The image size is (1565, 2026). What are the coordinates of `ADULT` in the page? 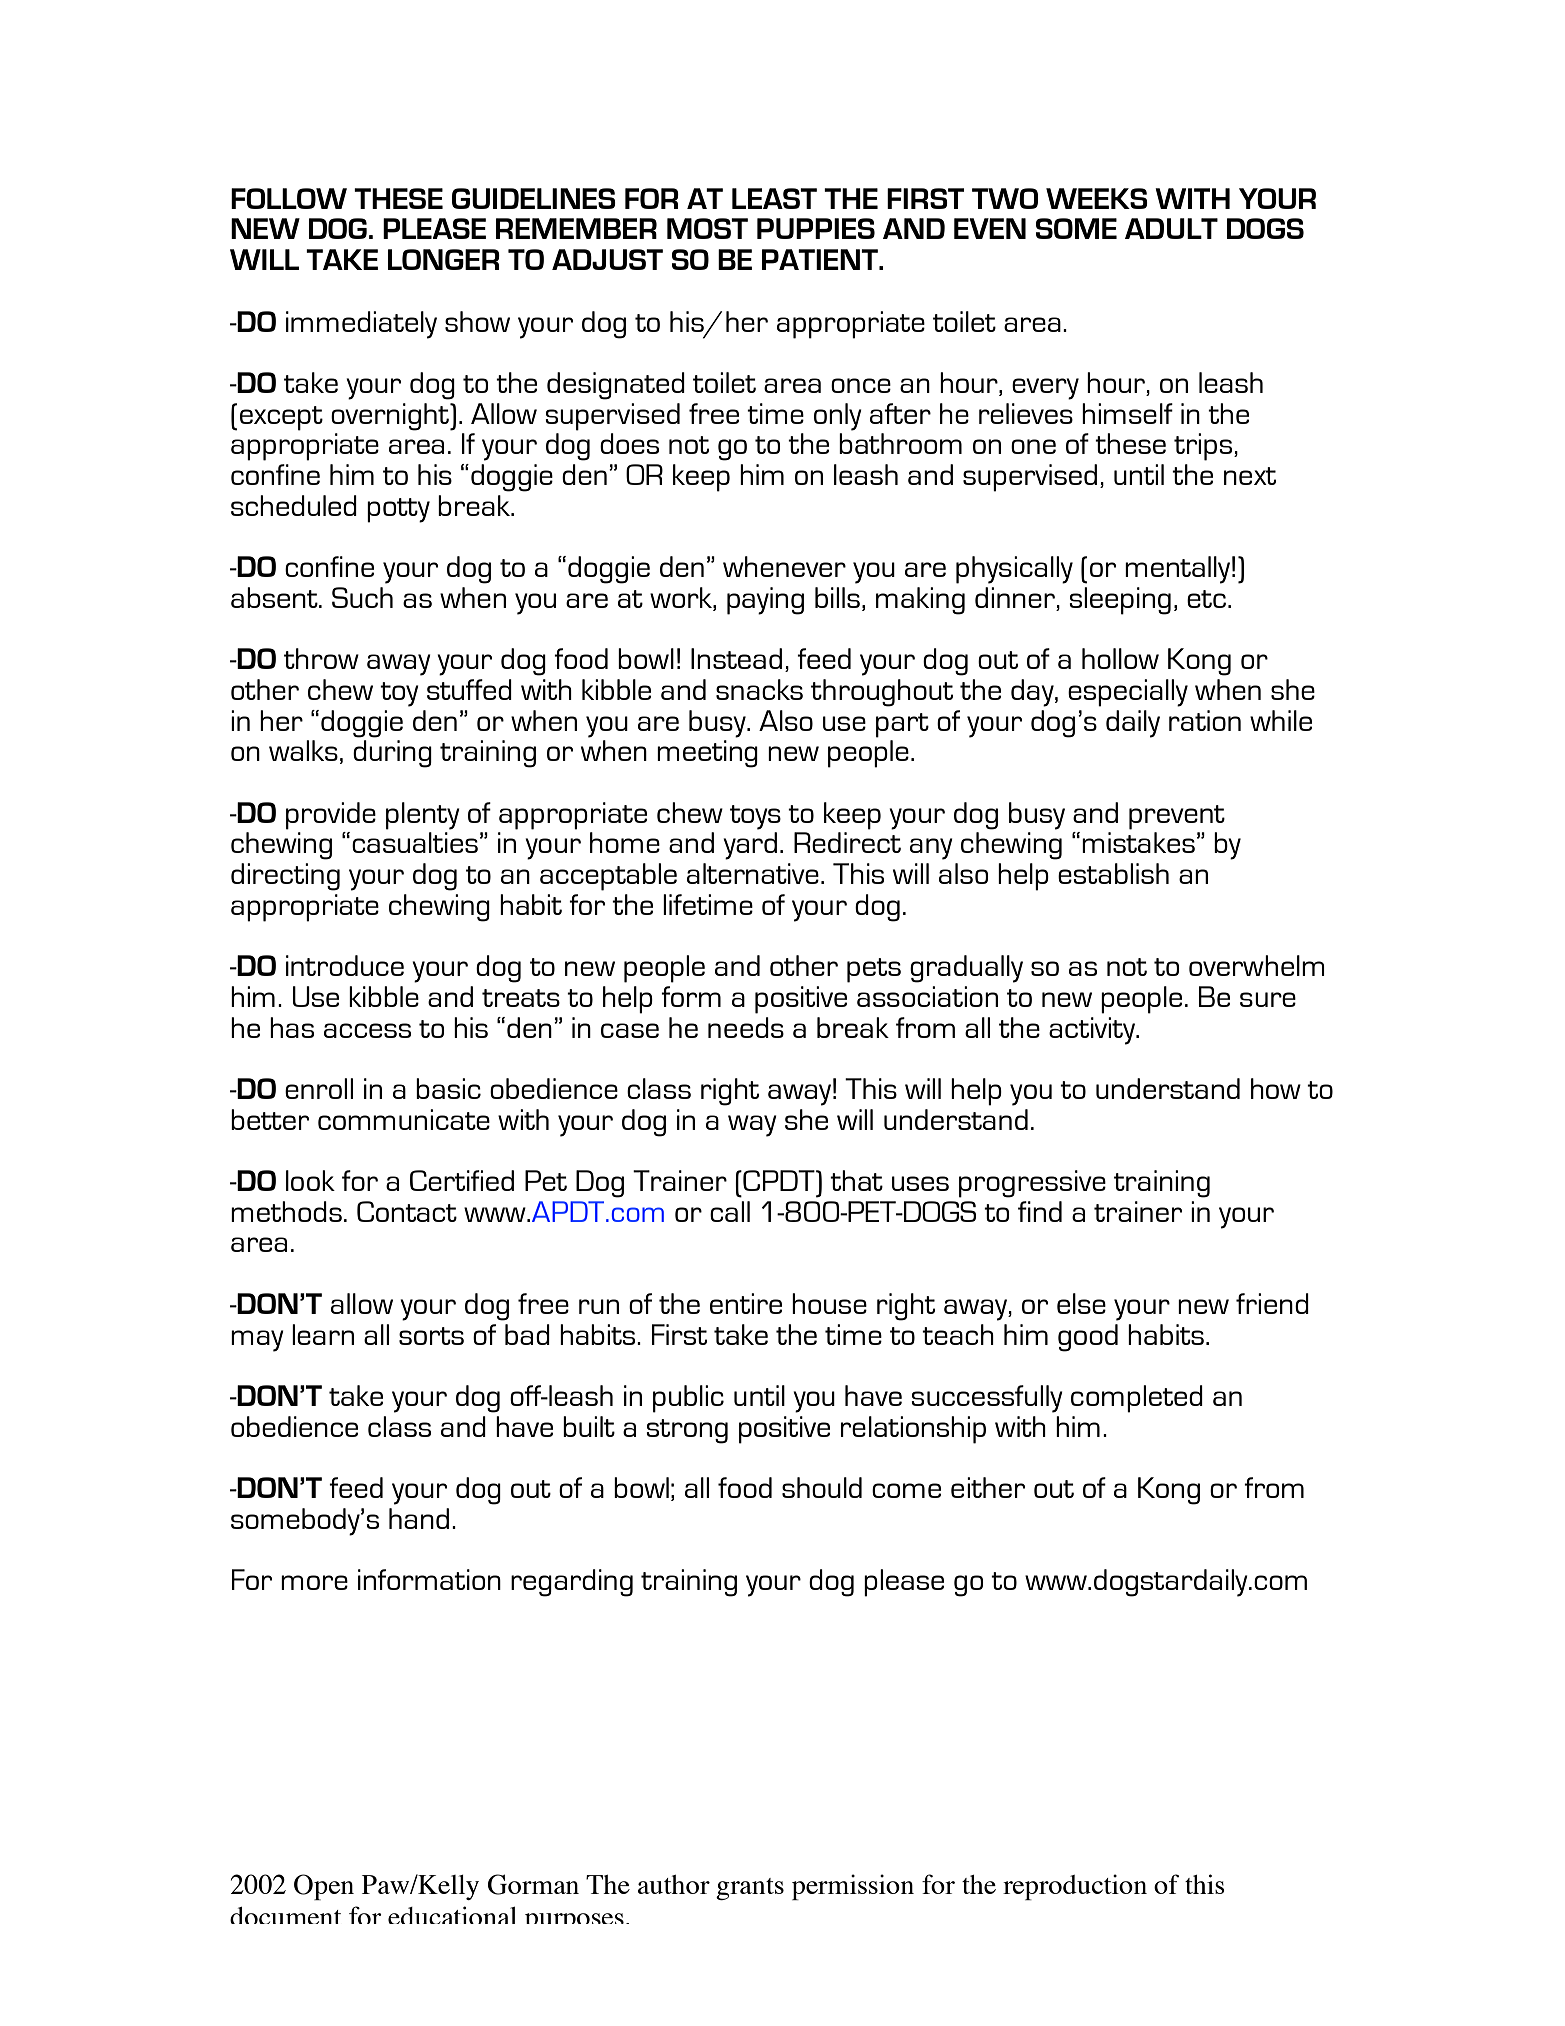 It's located at (1171, 228).
